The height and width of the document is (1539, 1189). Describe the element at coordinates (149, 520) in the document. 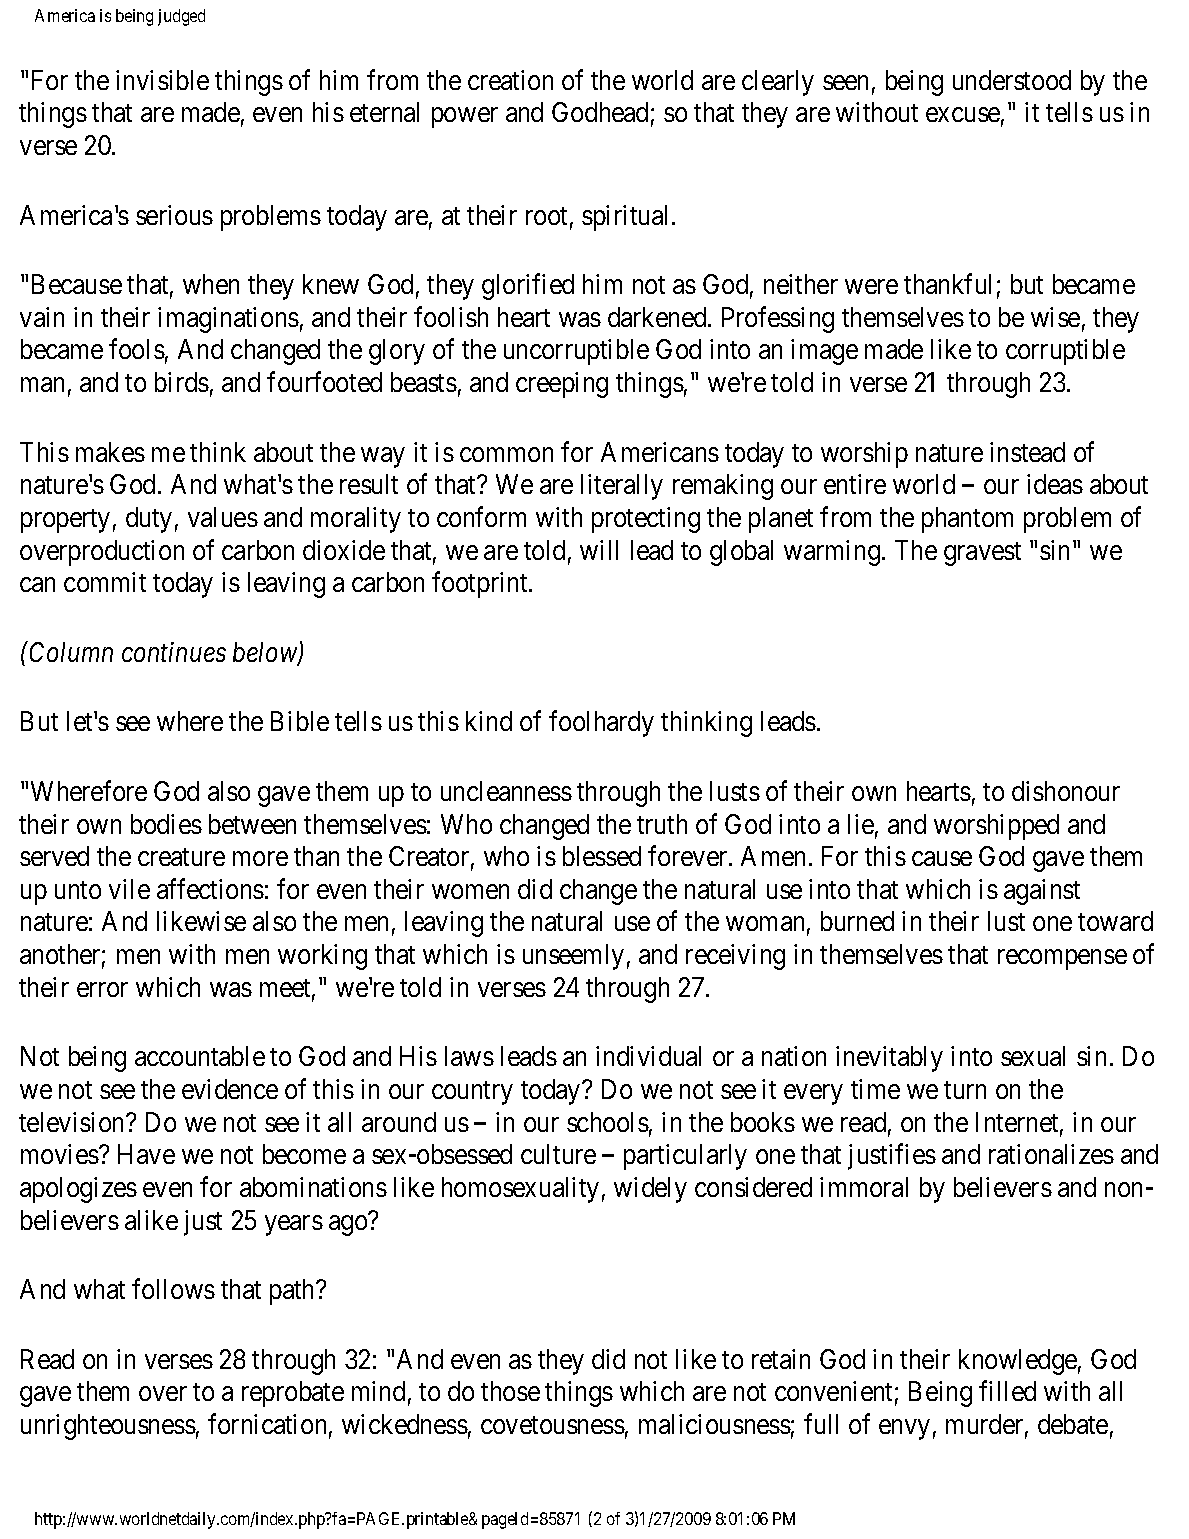

I see `duty` at that location.
